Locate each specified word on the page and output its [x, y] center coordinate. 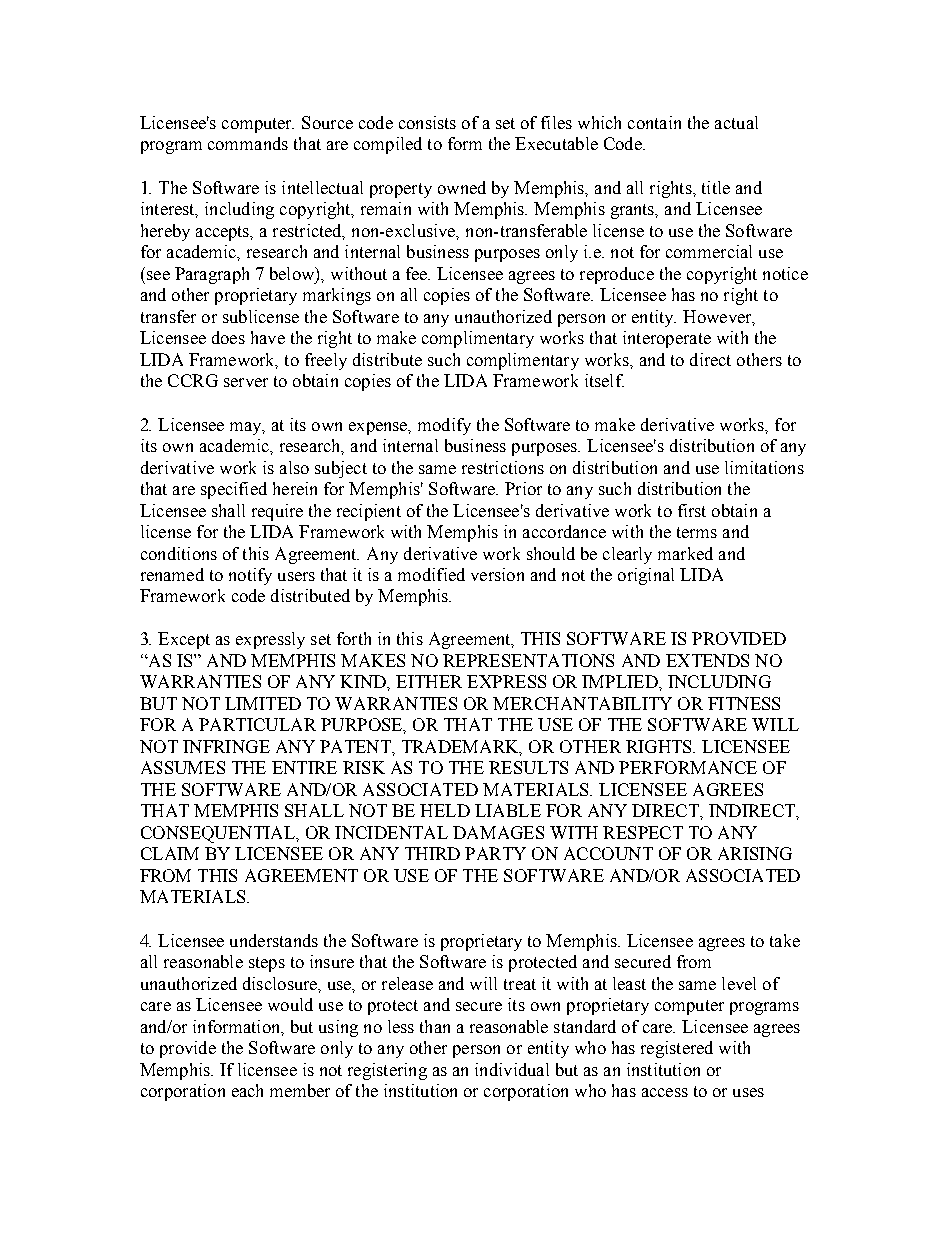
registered [677, 1049]
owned [462, 187]
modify [444, 426]
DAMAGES [498, 832]
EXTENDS [707, 660]
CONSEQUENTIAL [219, 834]
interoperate [667, 339]
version [497, 574]
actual [736, 122]
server [246, 382]
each [247, 1090]
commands [248, 143]
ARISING [755, 853]
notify [250, 576]
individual [512, 1069]
